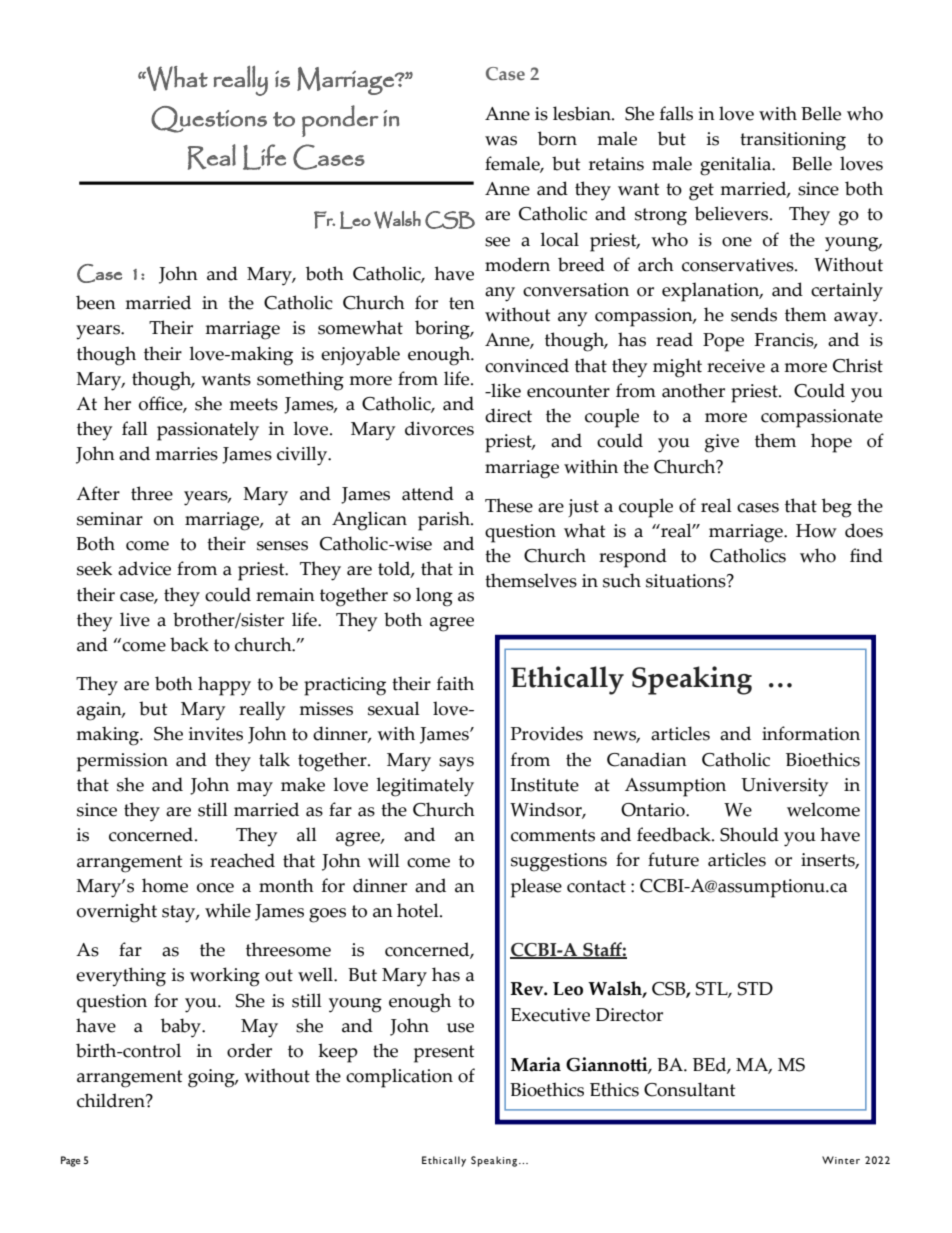 This page has height=1233, width=952. I want to click on long, so click(434, 597).
